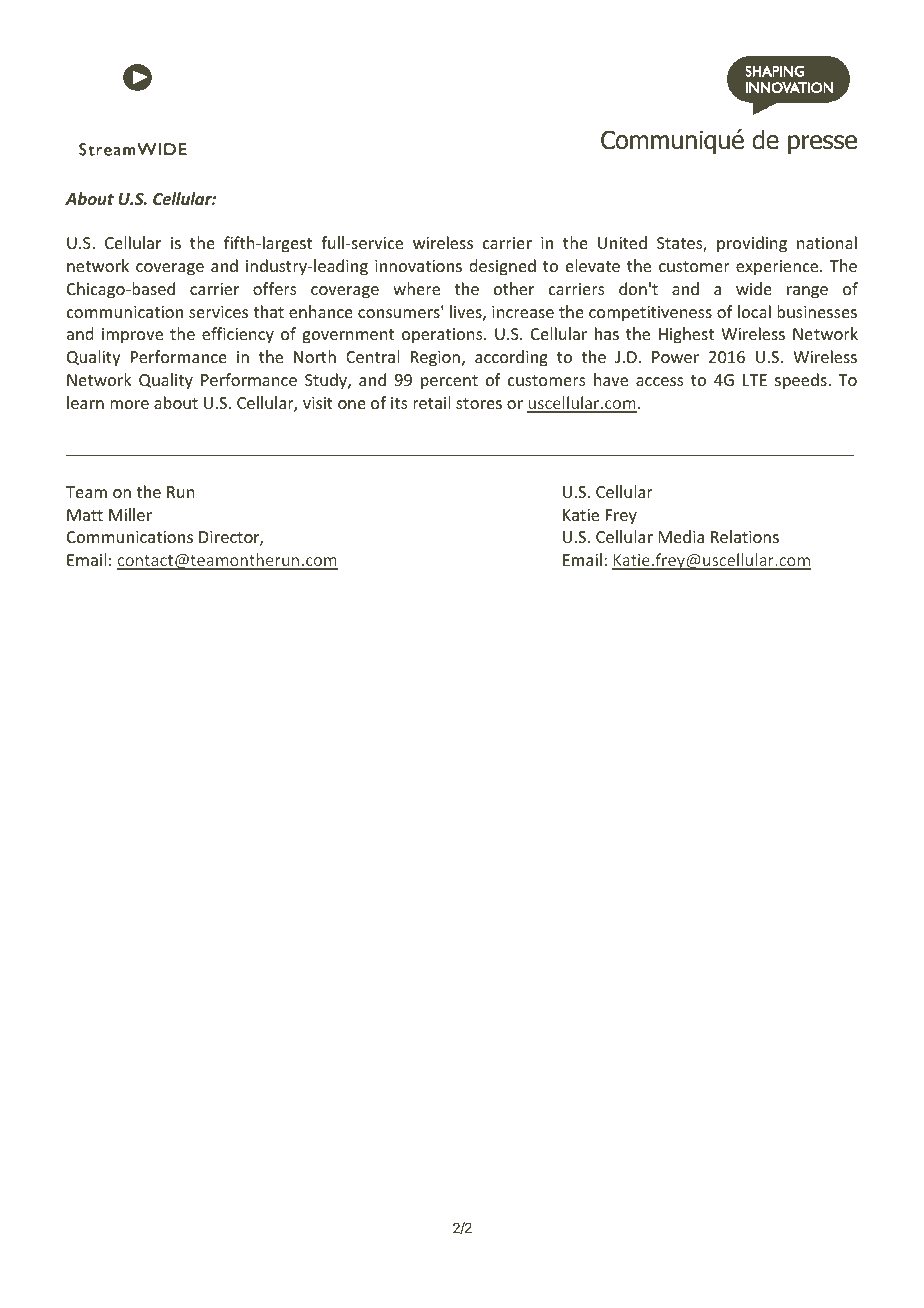 The height and width of the document is (1308, 924). I want to click on stores, so click(479, 403).
